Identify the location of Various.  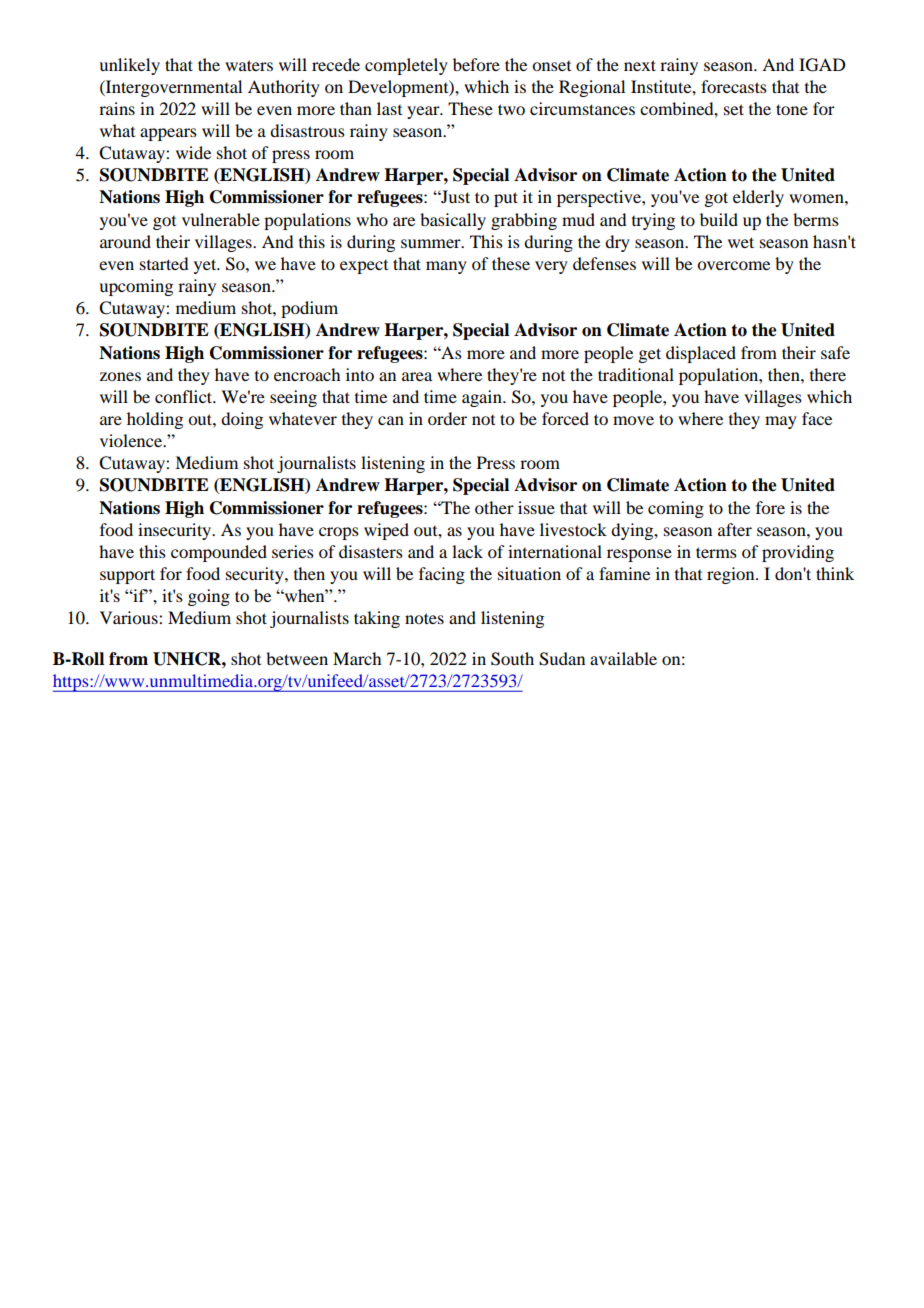
(130, 617).
